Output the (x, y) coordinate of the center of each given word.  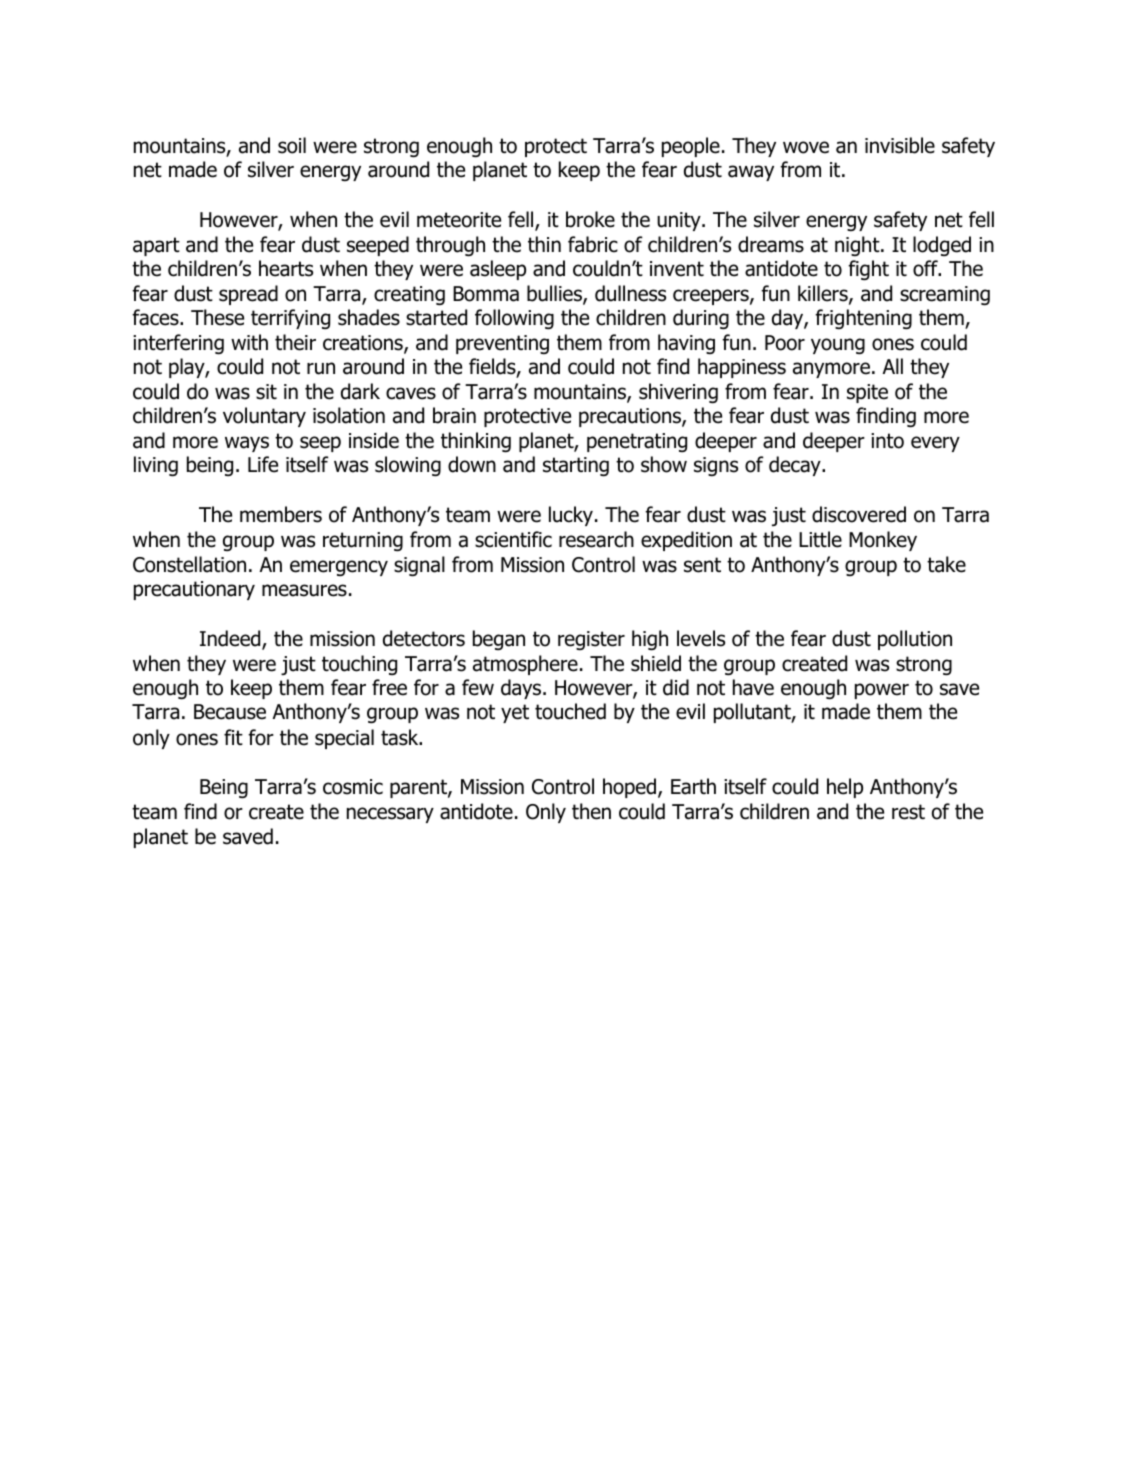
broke (590, 219)
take (946, 564)
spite (867, 393)
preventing (502, 344)
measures (304, 590)
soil (292, 145)
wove (806, 147)
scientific (513, 539)
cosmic (353, 787)
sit (266, 392)
